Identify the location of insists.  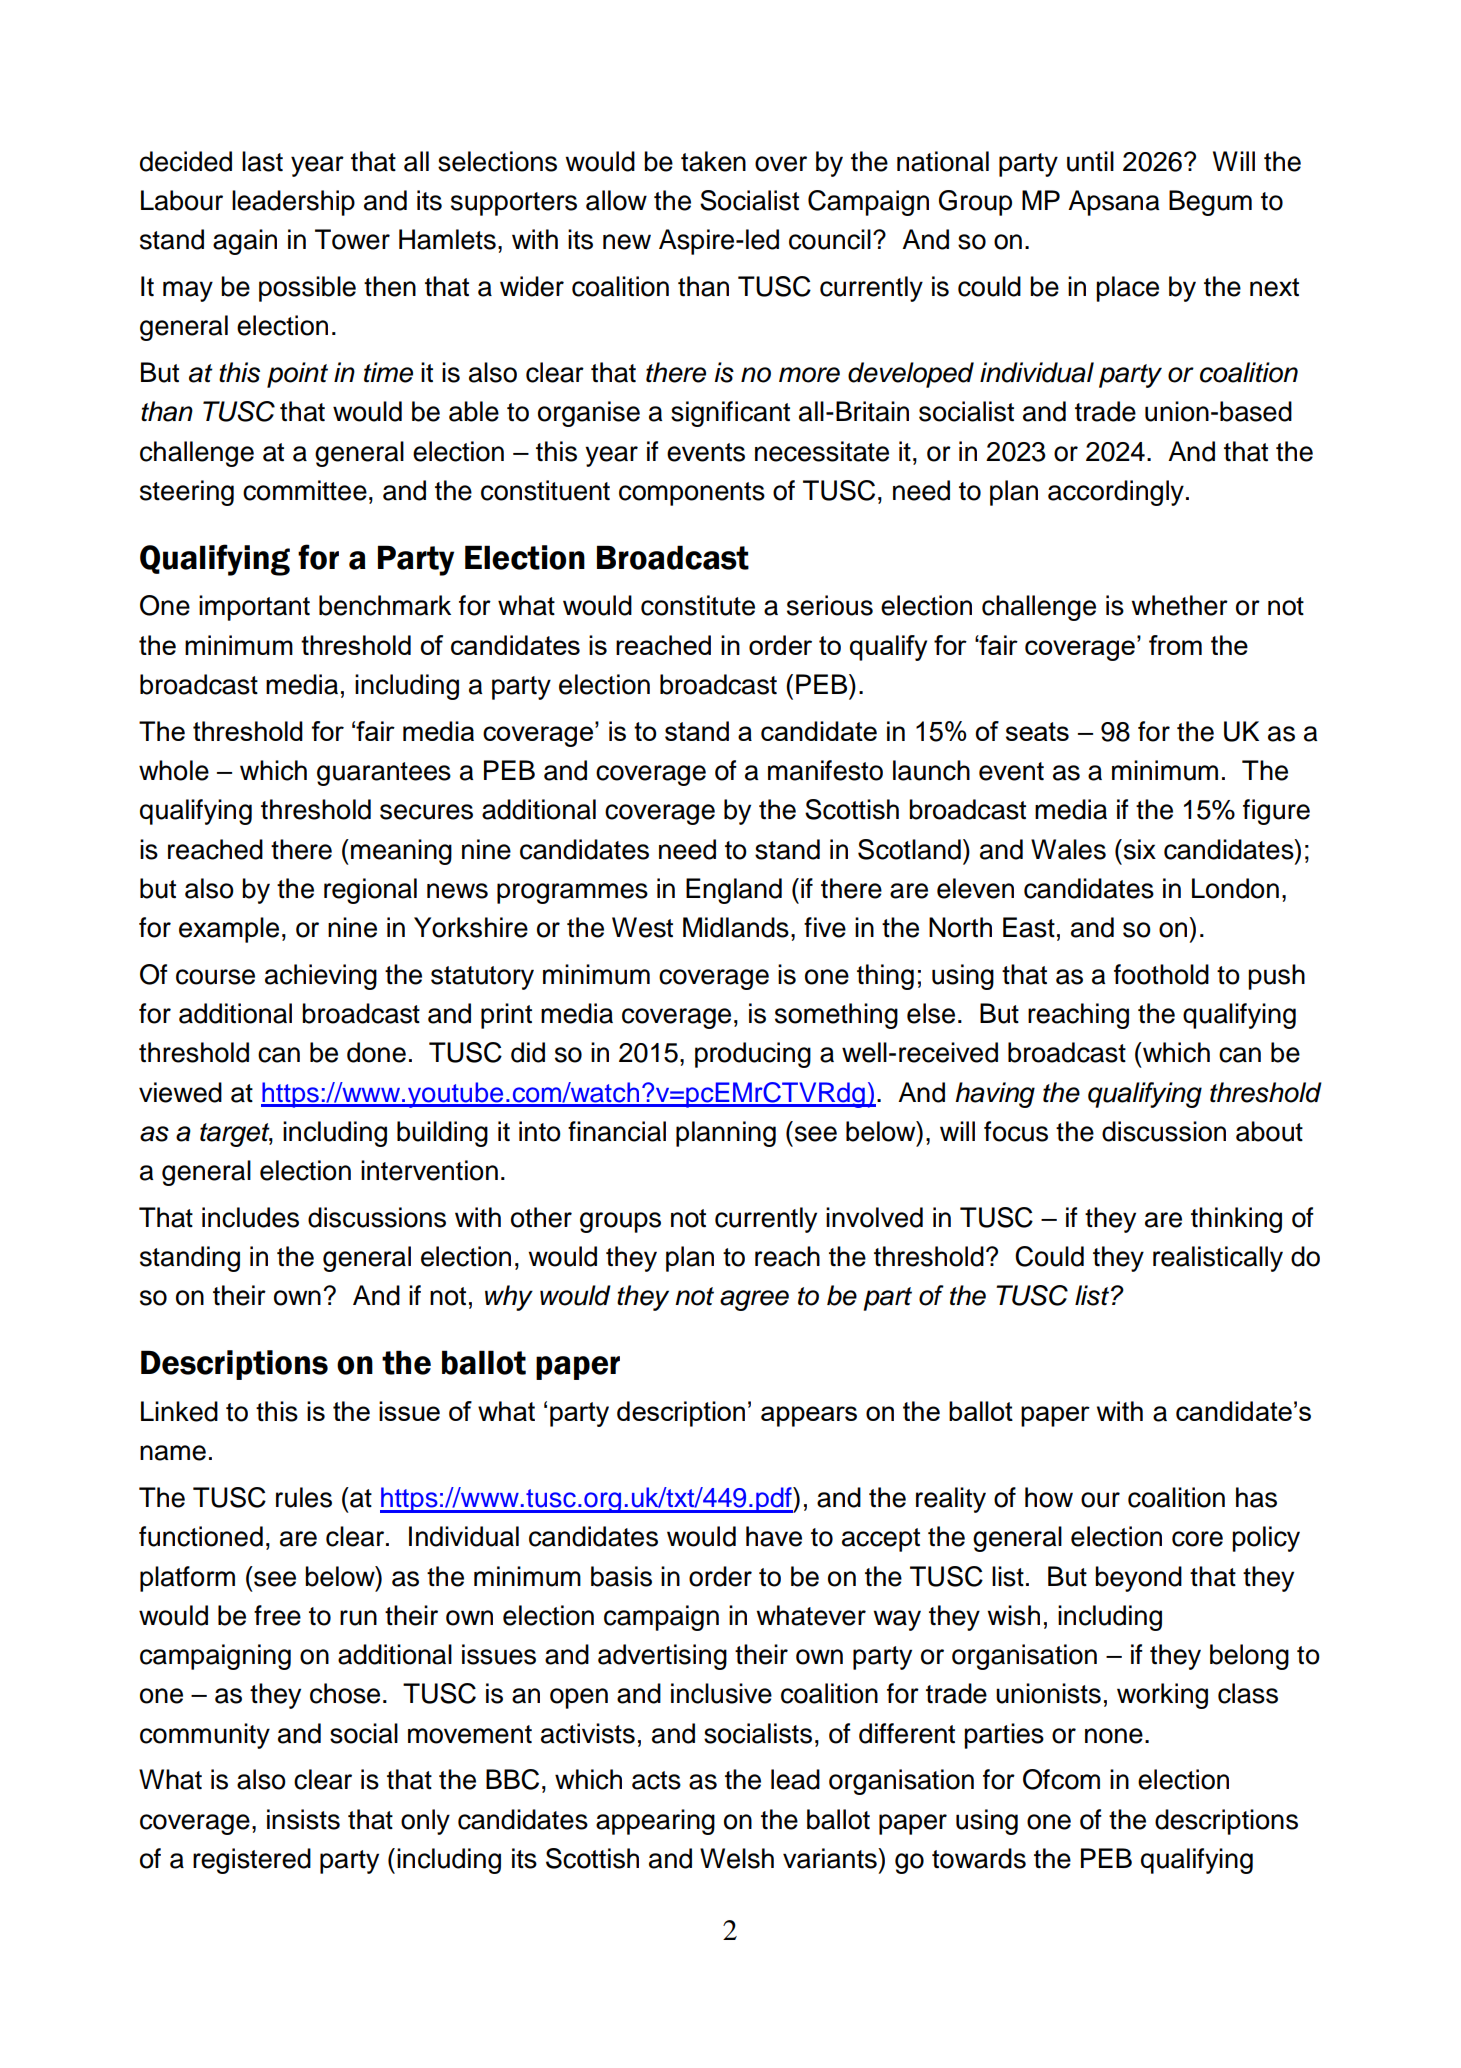
(303, 1819).
